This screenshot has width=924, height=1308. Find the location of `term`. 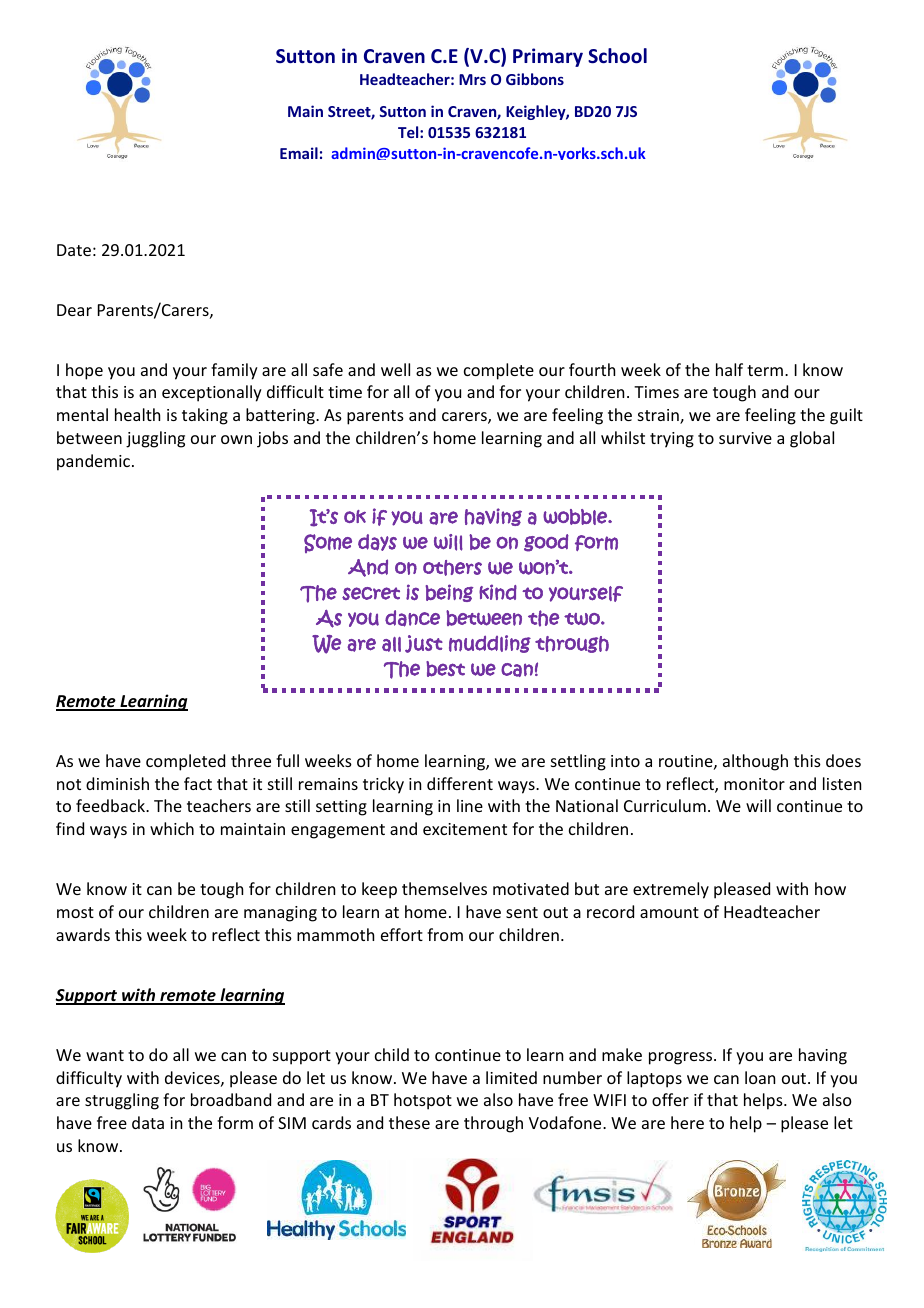

term is located at coordinates (765, 370).
